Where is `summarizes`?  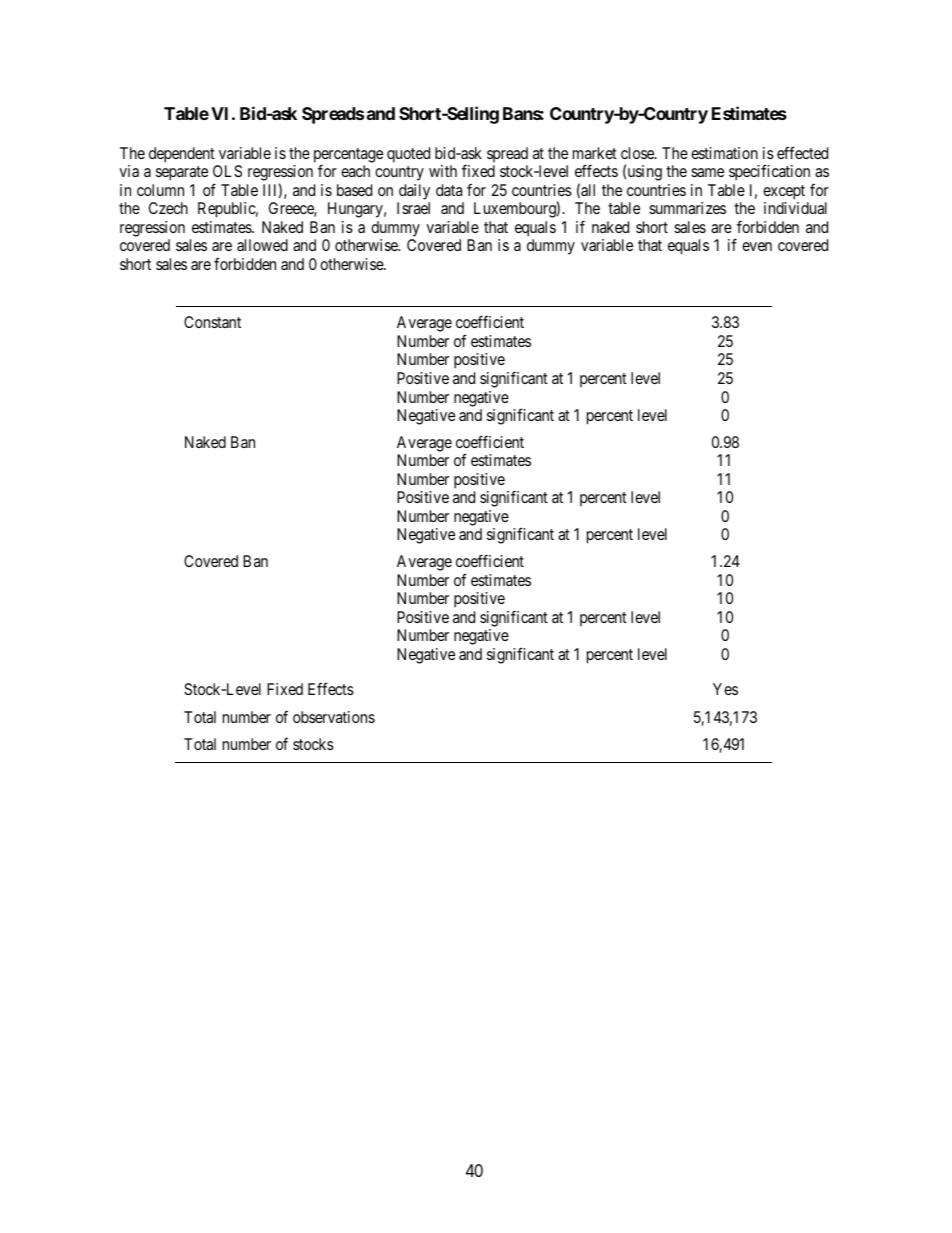 summarizes is located at coordinates (687, 208).
